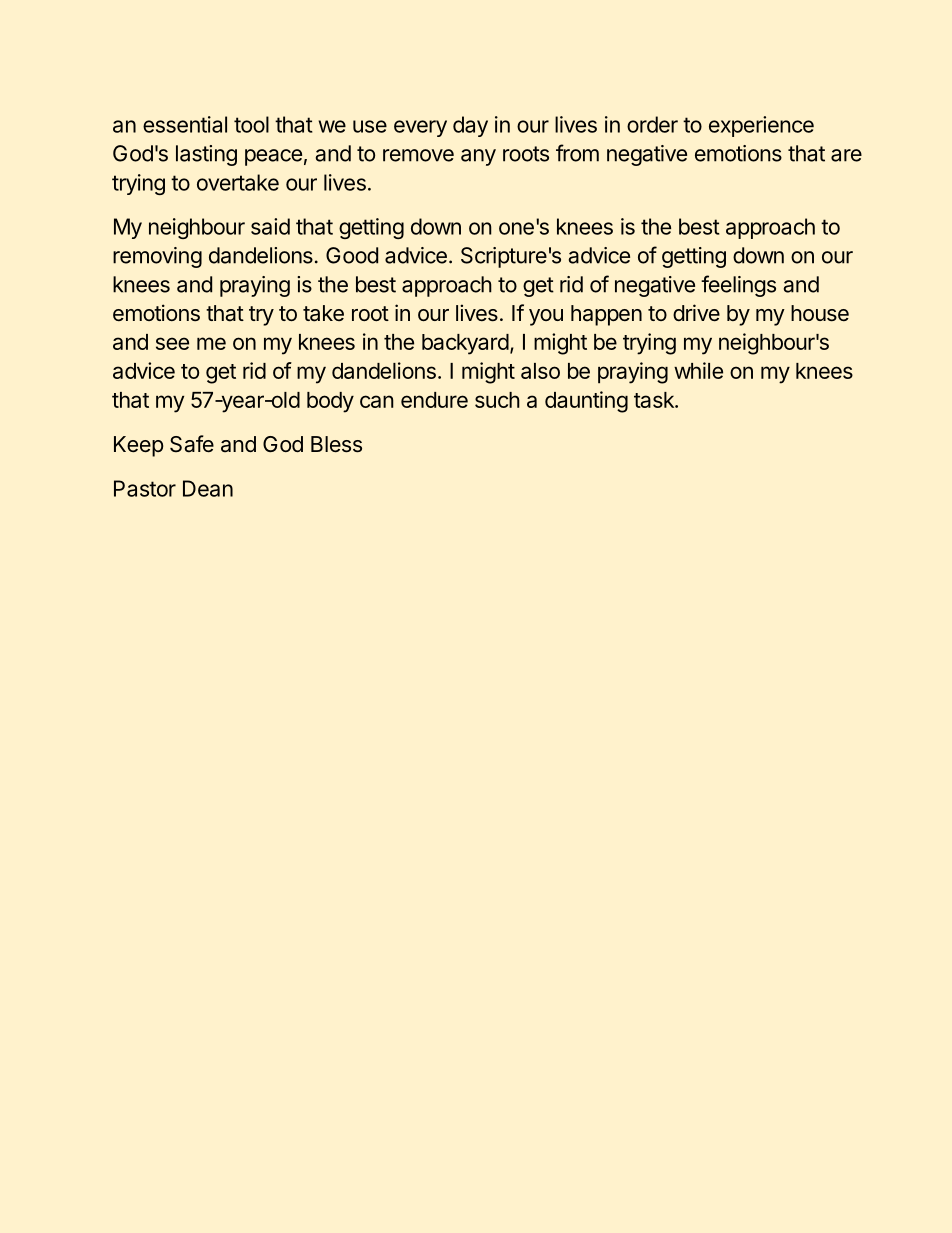 The width and height of the image is (952, 1233). Describe the element at coordinates (470, 126) in the image. I see `day` at that location.
